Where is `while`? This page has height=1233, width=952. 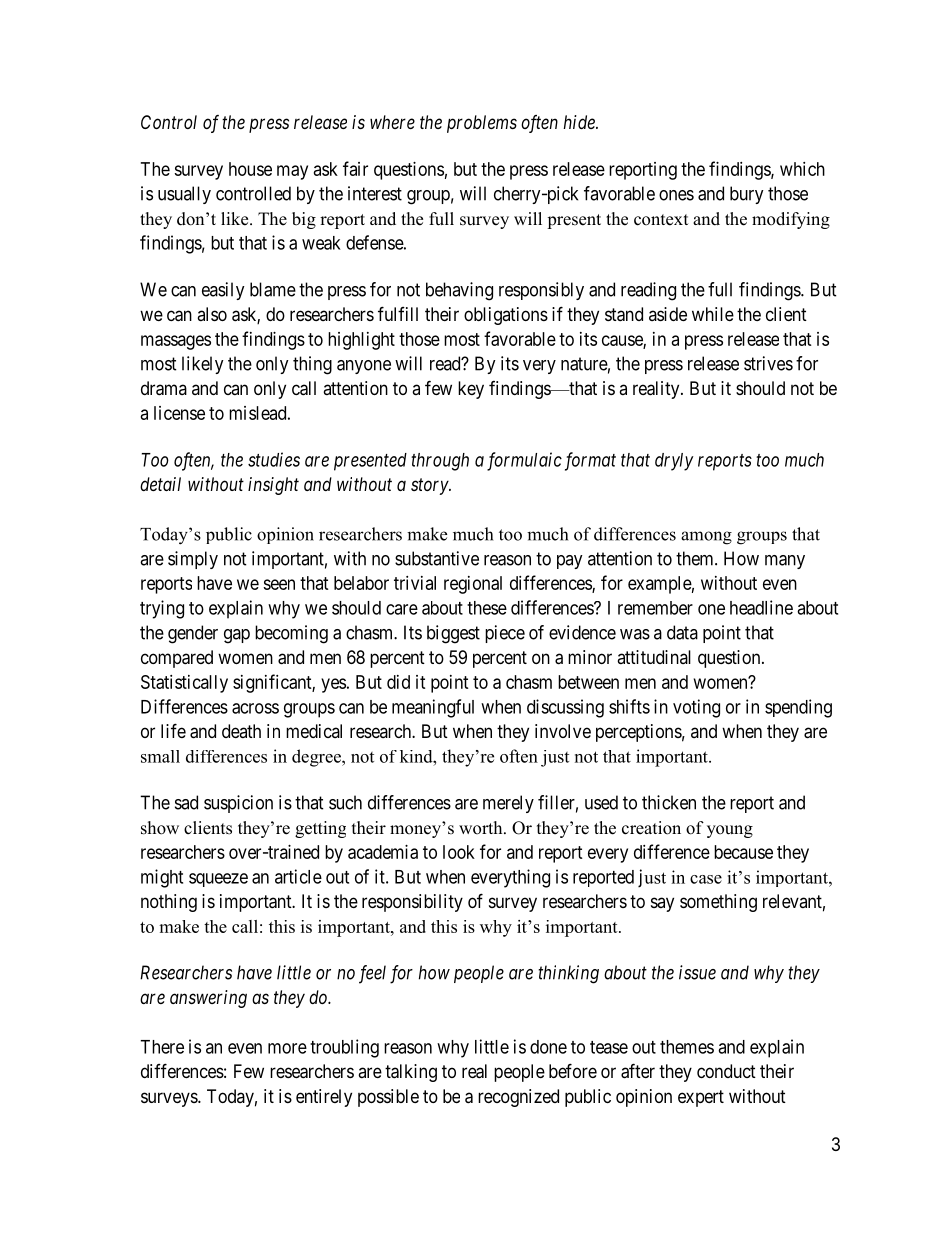 while is located at coordinates (713, 314).
